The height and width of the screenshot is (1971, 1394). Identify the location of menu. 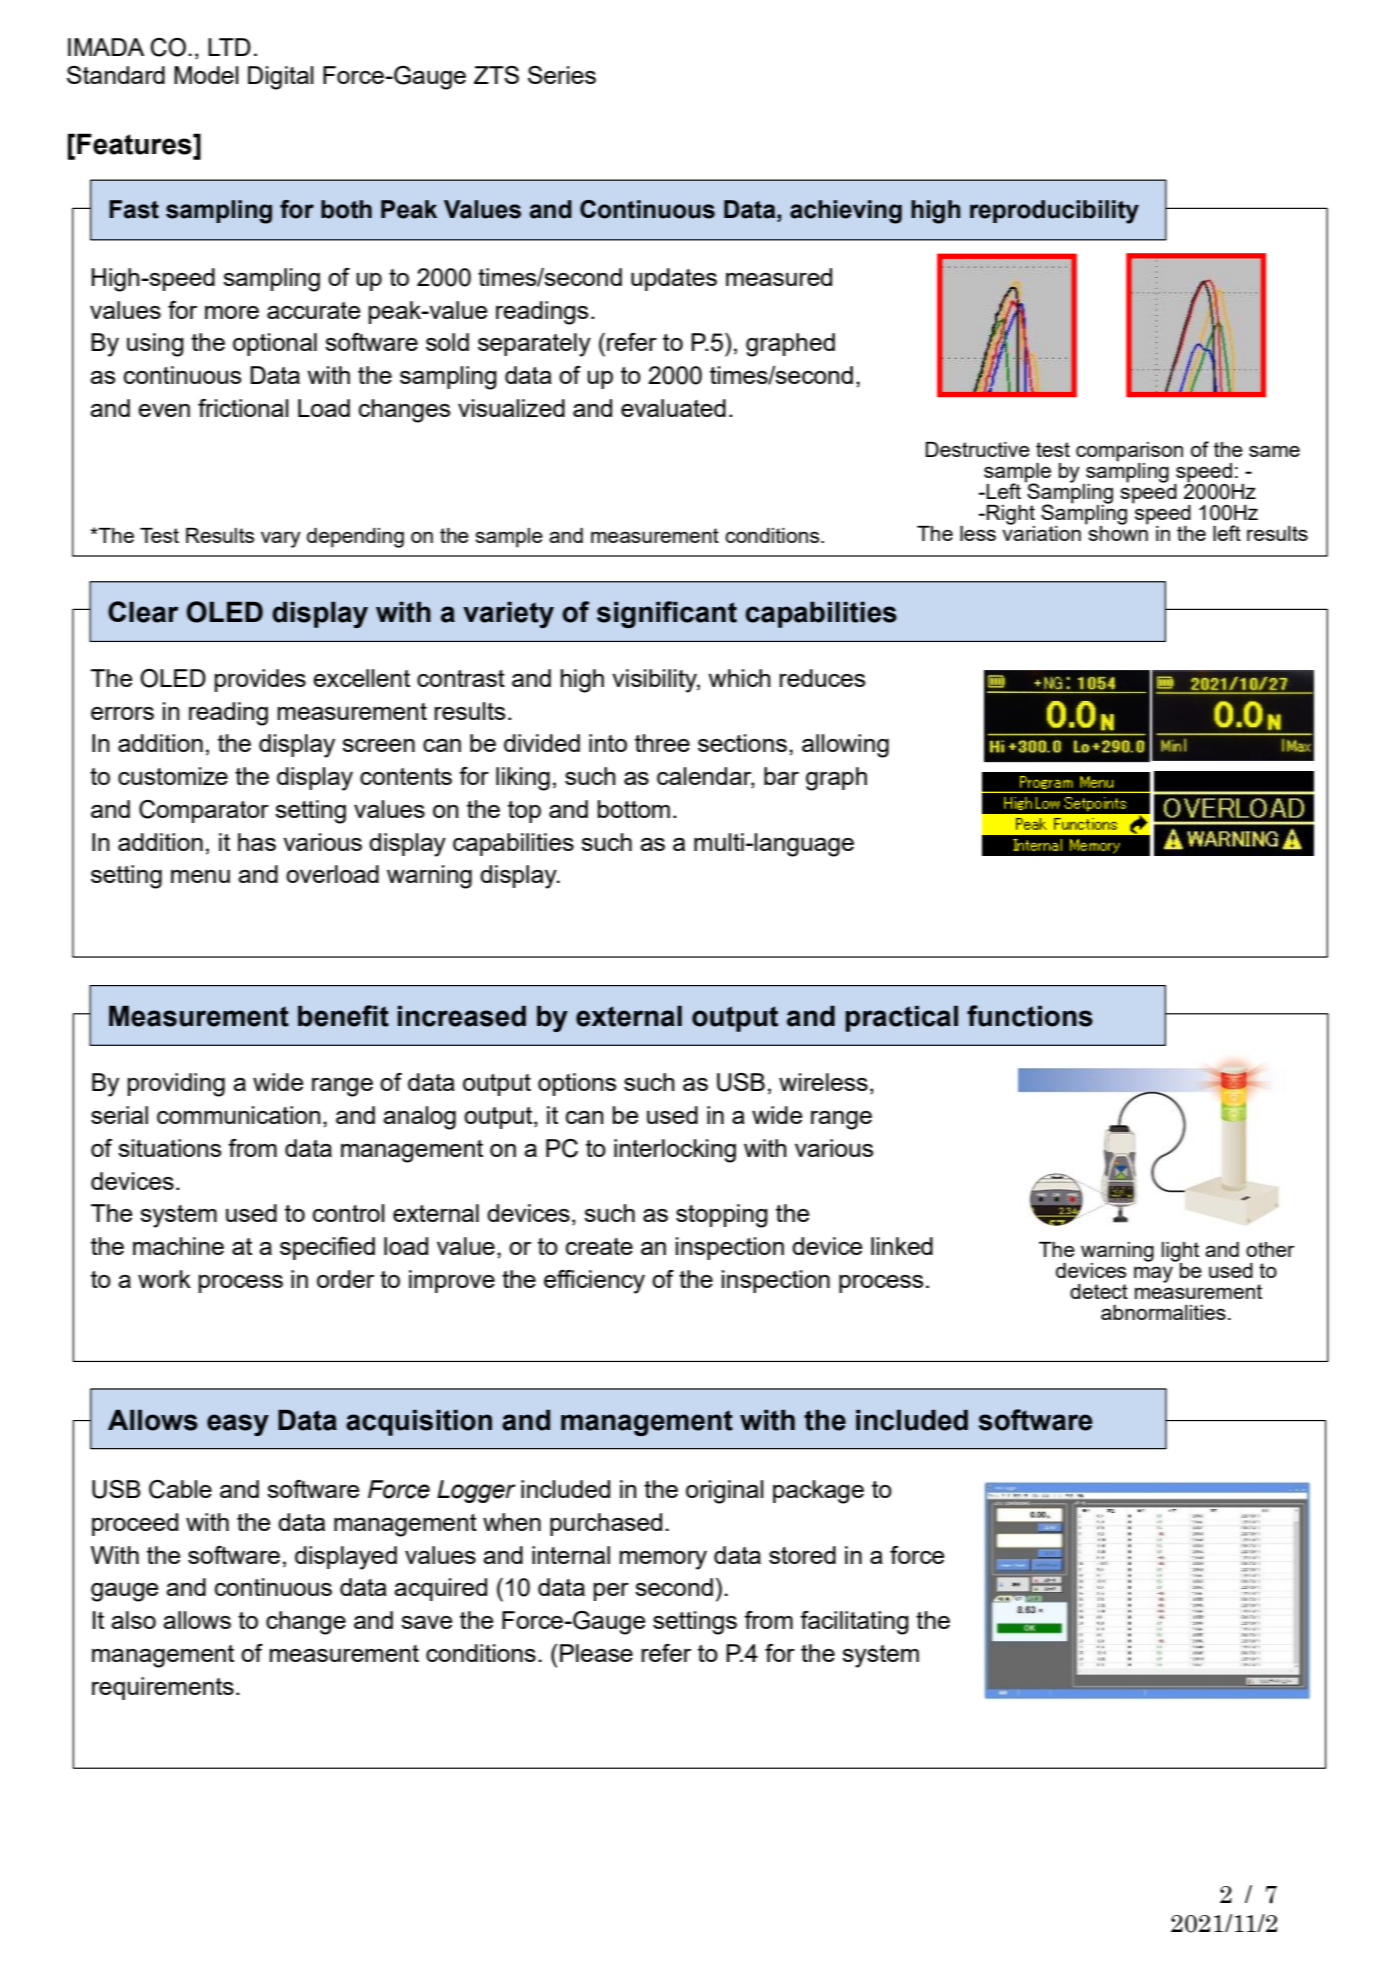
(200, 876).
